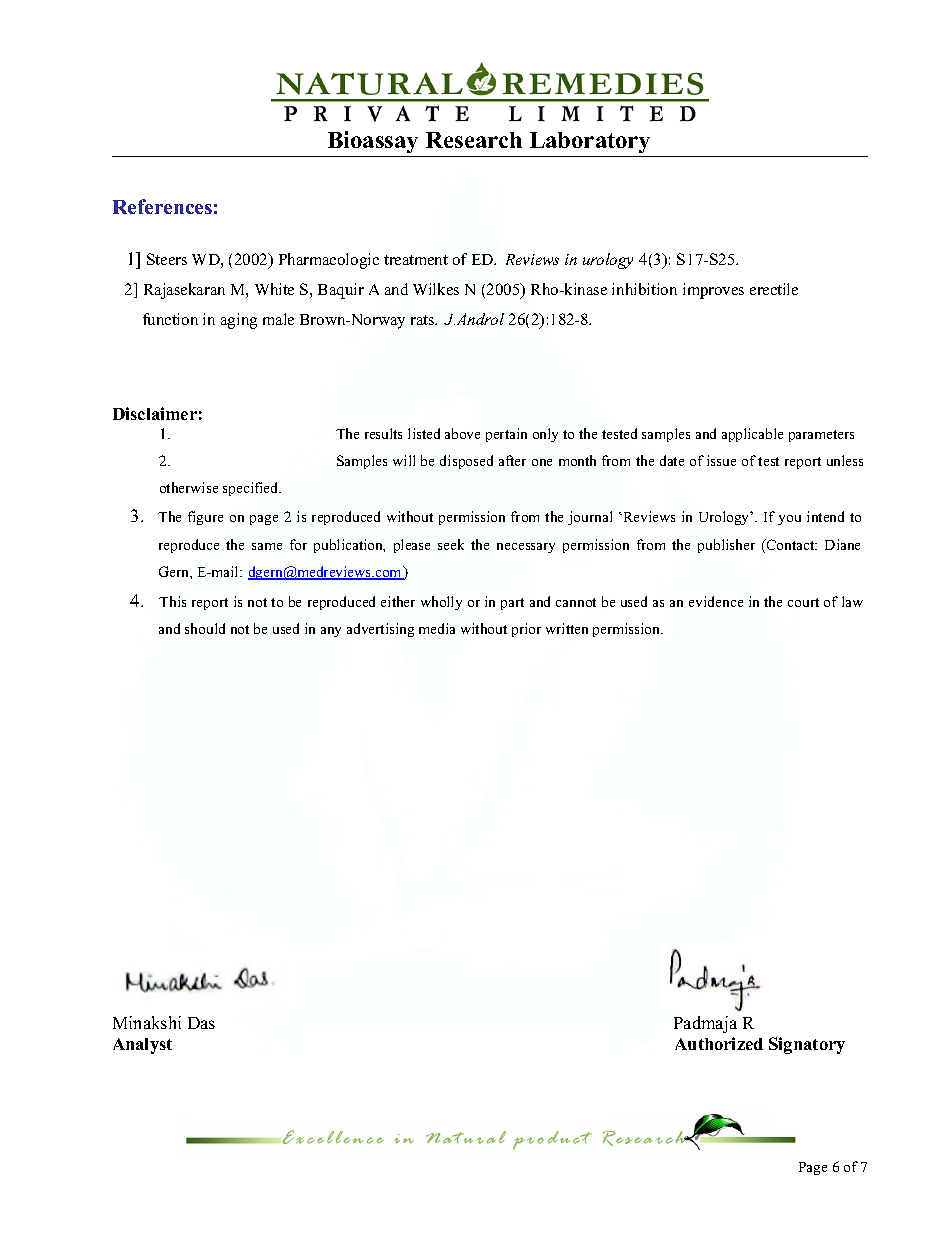 This page has height=1233, width=952. I want to click on should, so click(205, 628).
